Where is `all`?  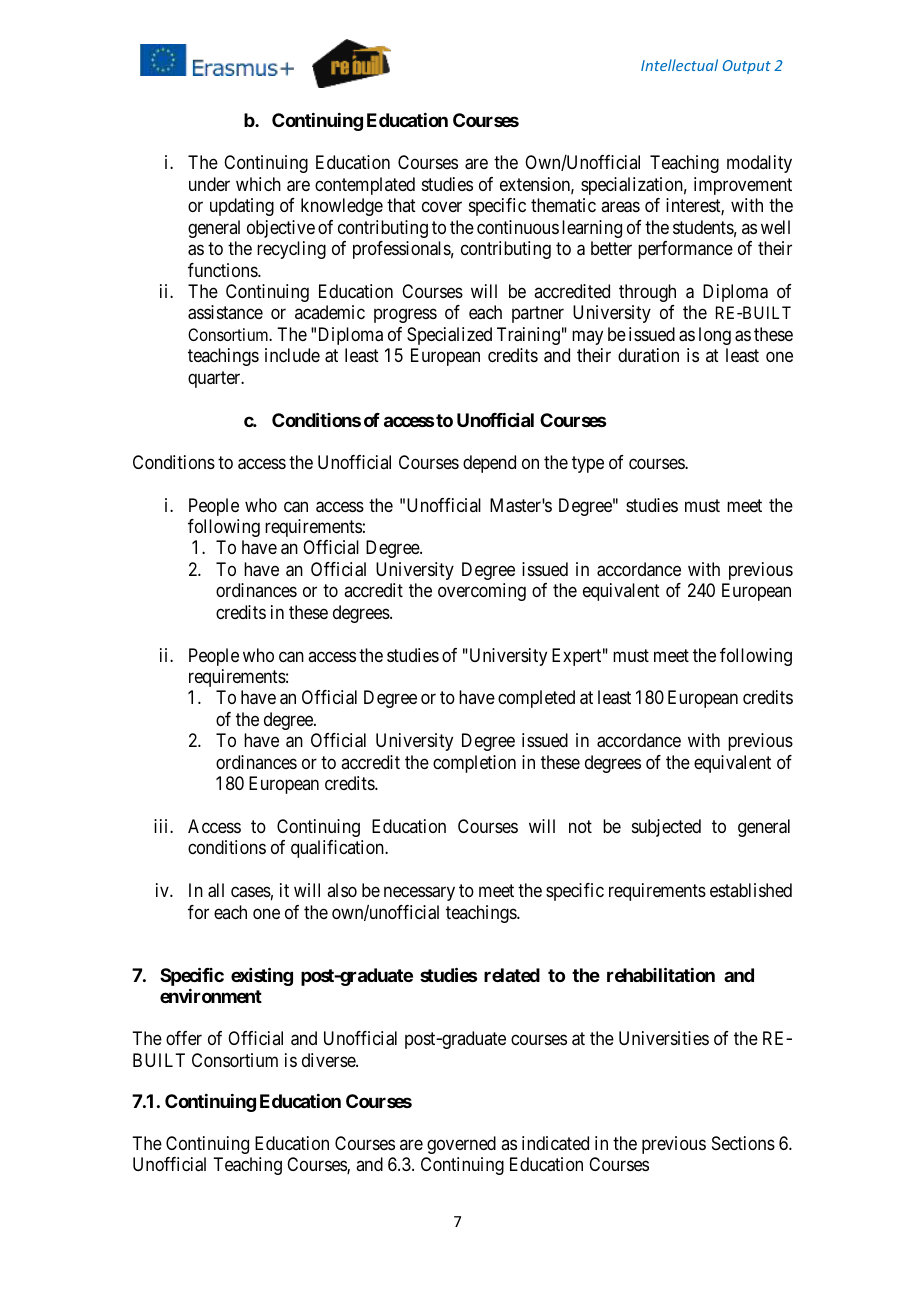
all is located at coordinates (216, 890).
